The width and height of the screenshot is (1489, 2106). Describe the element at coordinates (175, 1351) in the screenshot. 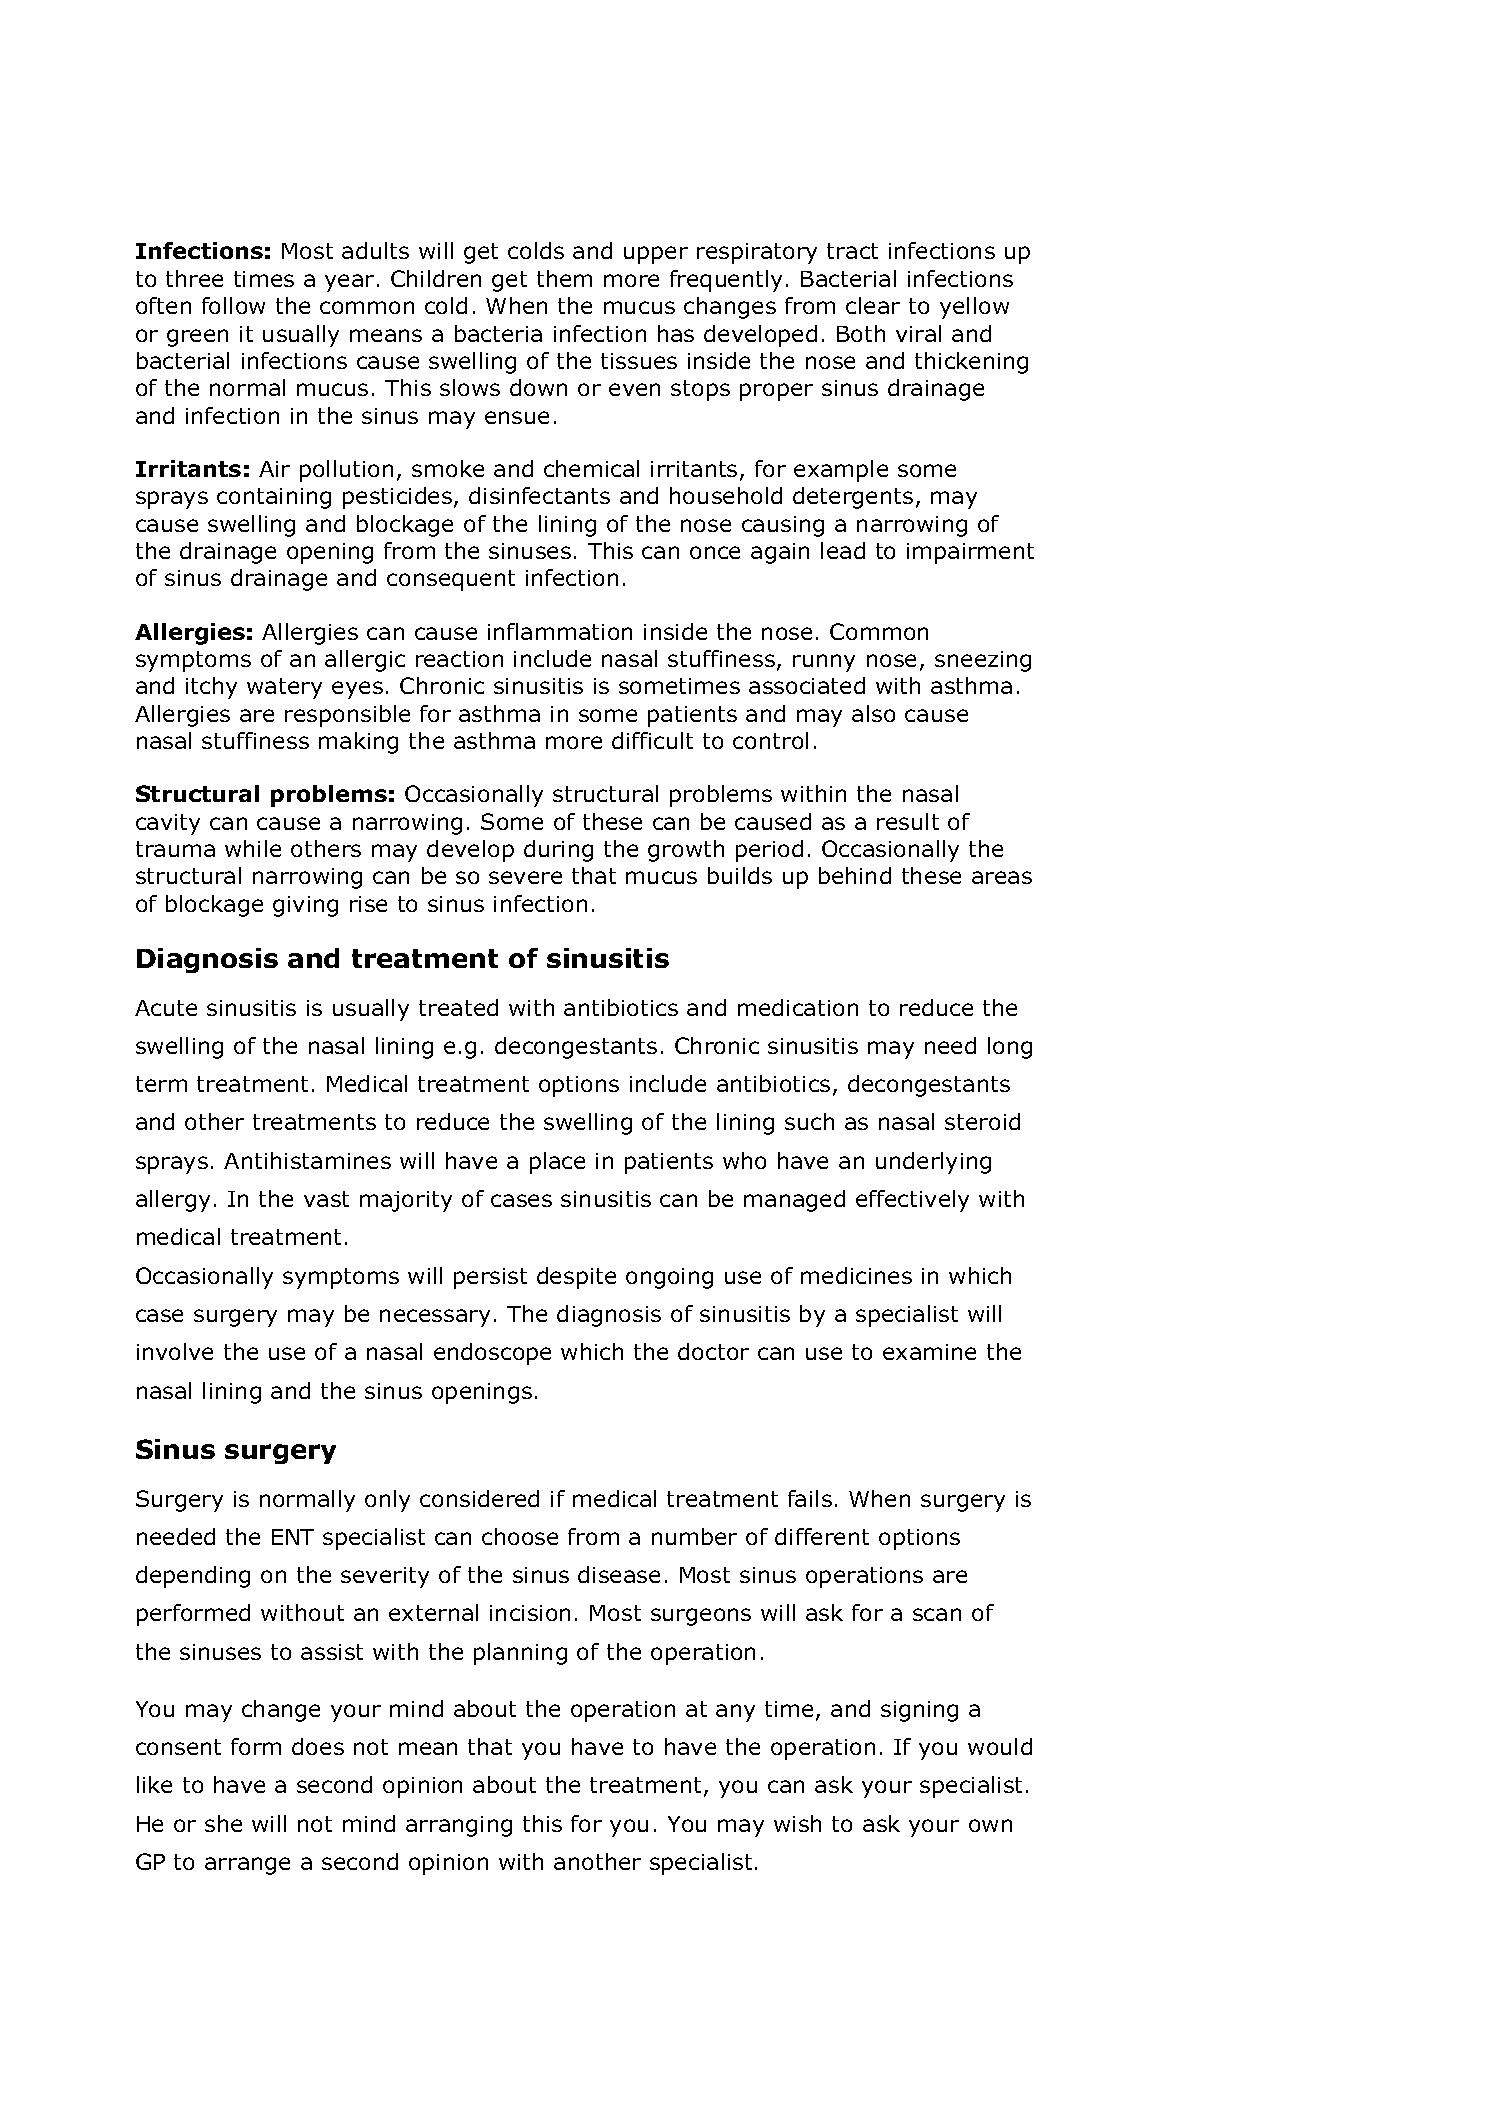

I see `involve` at that location.
